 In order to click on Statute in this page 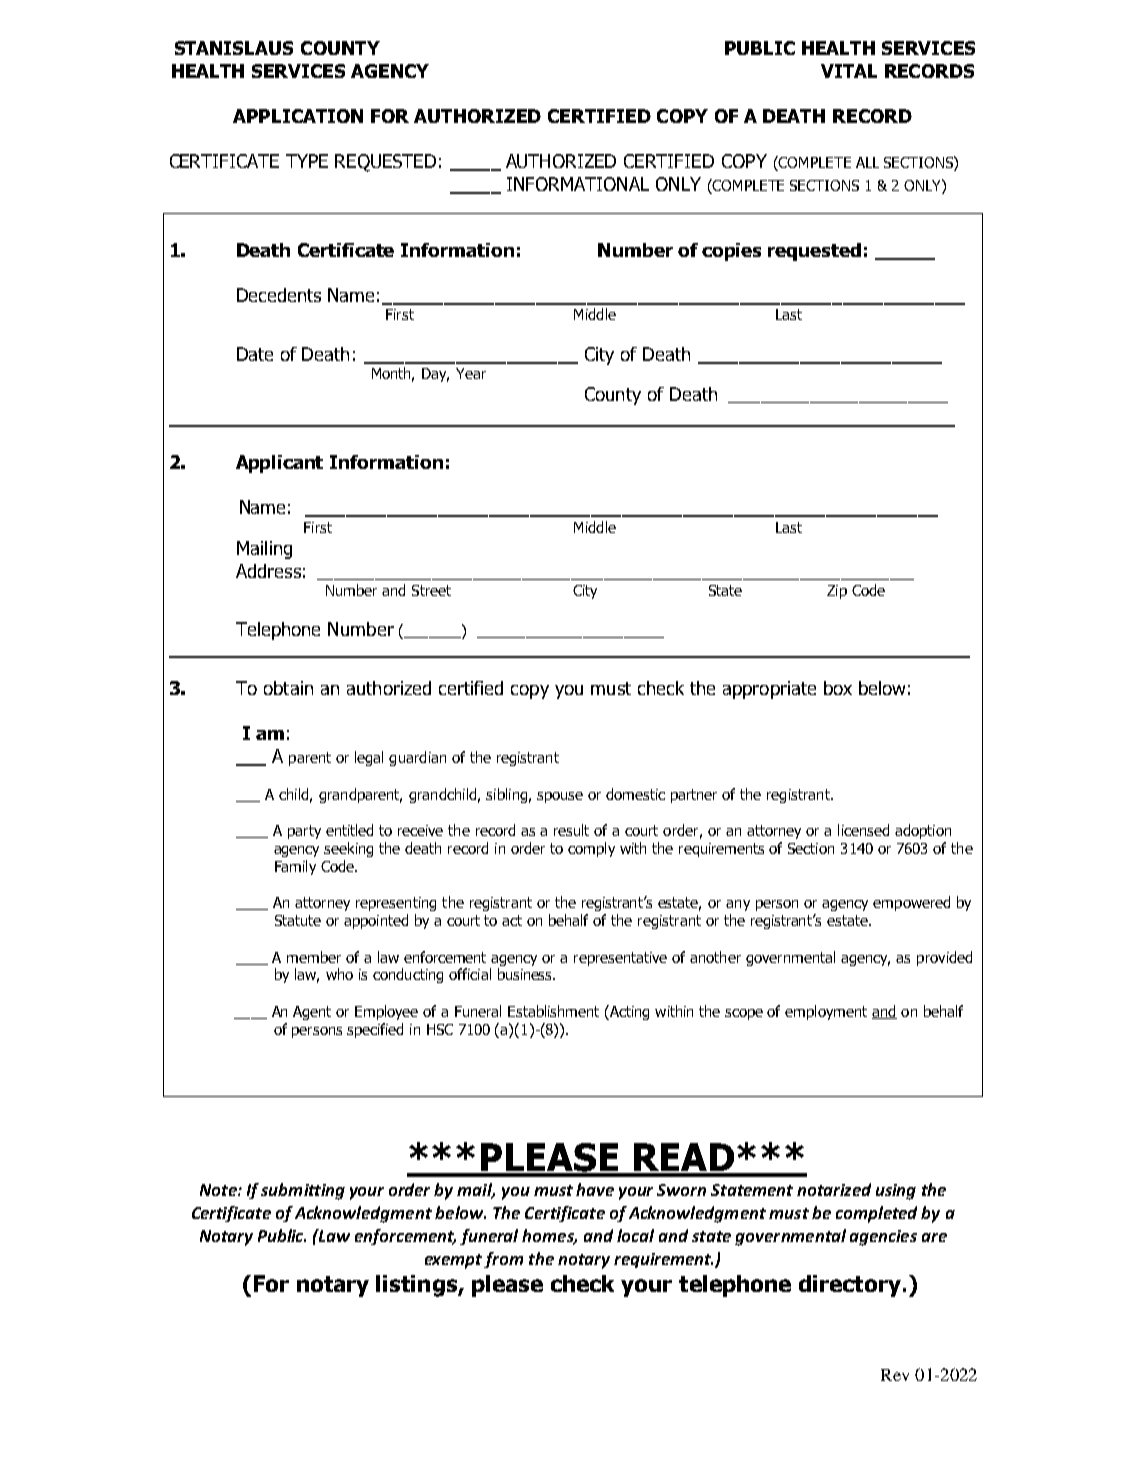, I will do `click(298, 920)`.
